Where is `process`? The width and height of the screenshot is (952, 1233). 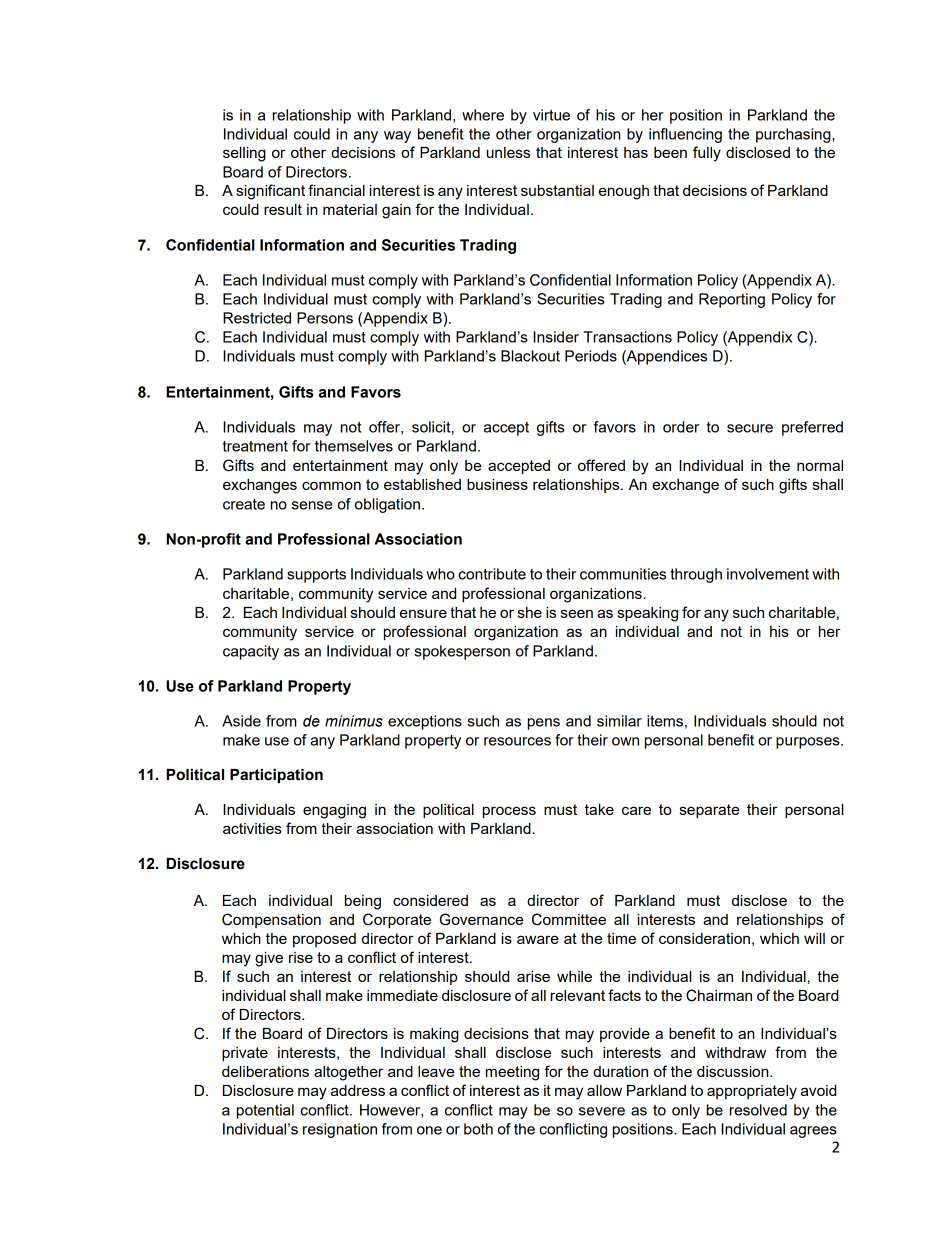
process is located at coordinates (509, 812).
